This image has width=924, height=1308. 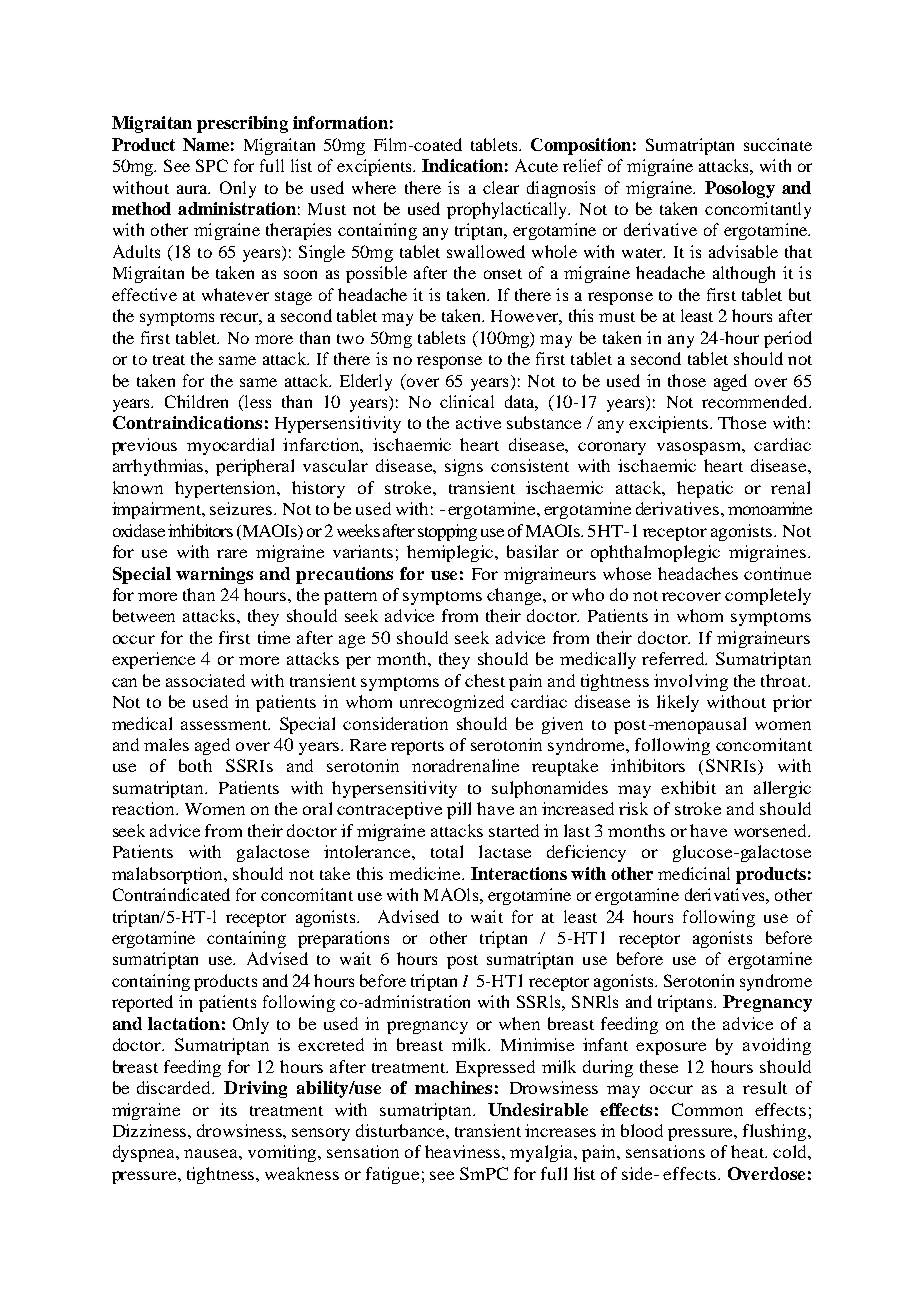 I want to click on its, so click(x=228, y=1109).
